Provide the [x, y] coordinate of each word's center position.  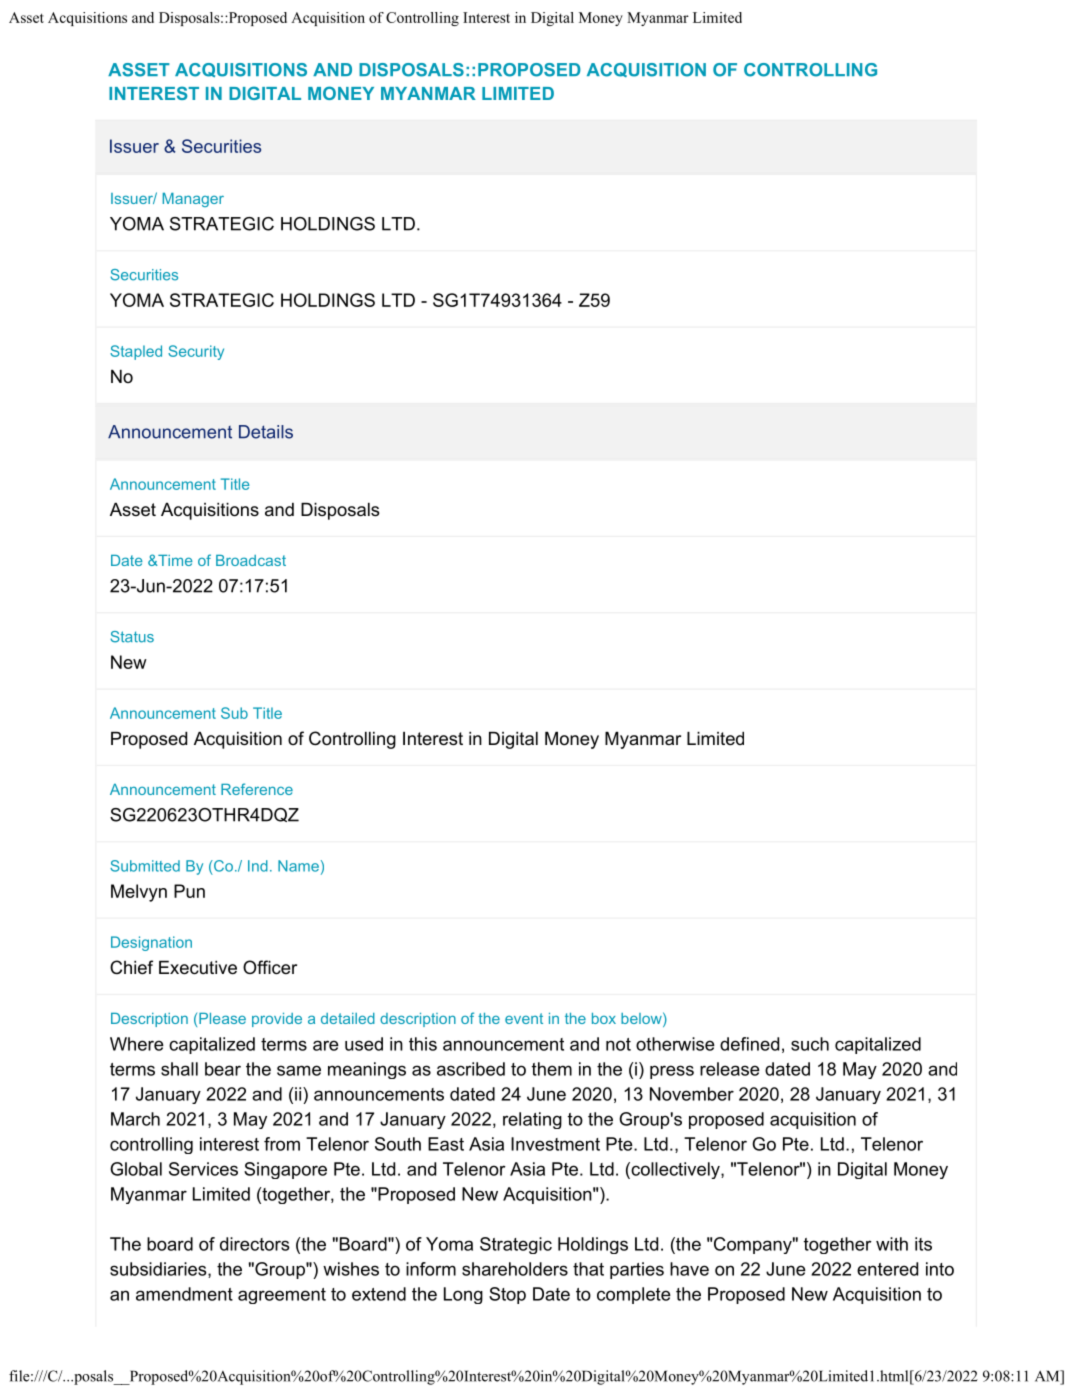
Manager [193, 200]
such [810, 1044]
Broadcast [251, 560]
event [524, 1018]
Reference [257, 789]
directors [255, 1244]
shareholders [515, 1269]
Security [196, 352]
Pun [189, 891]
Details [266, 432]
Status [132, 637]
